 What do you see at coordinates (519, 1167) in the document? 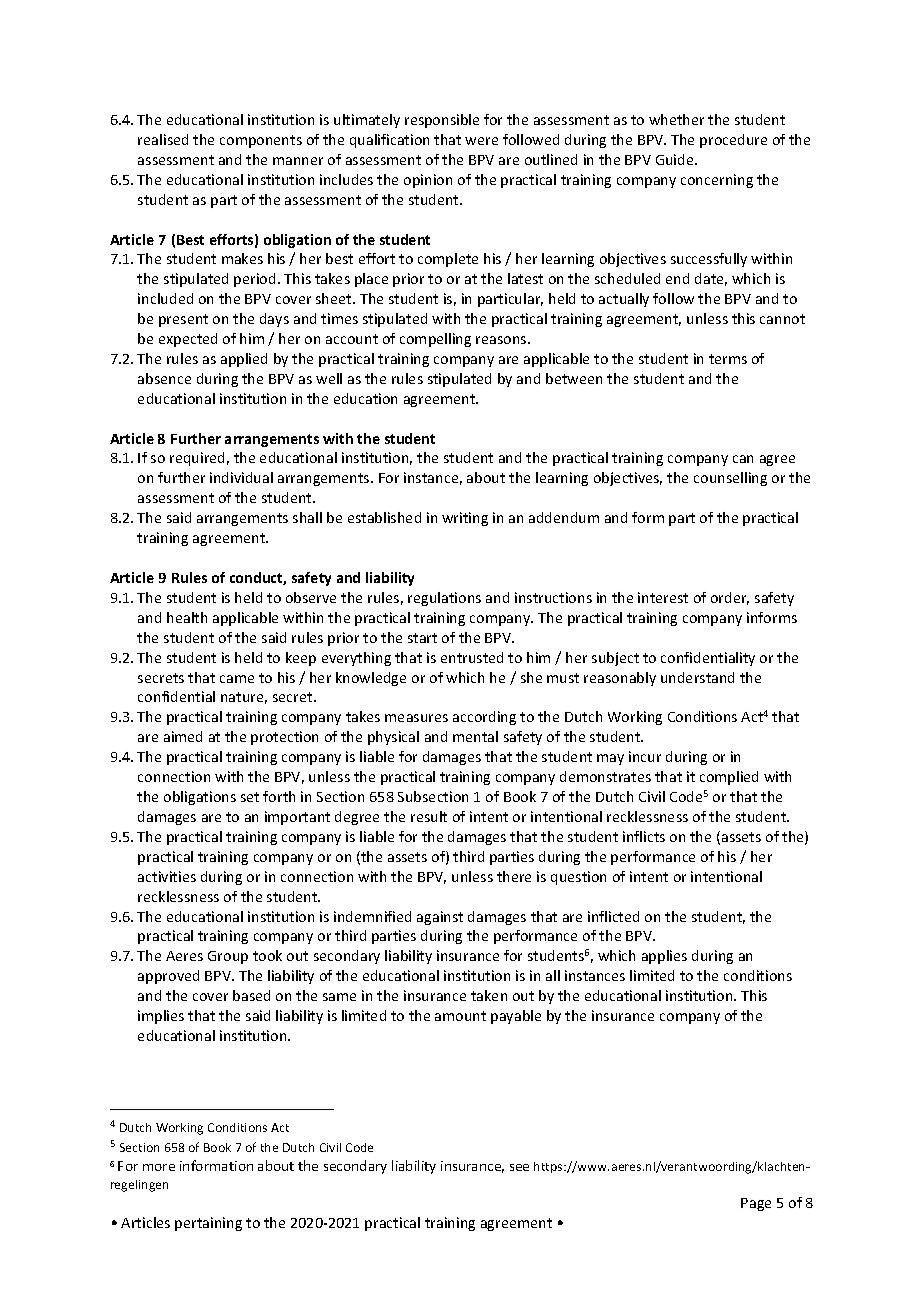
I see `see` at bounding box center [519, 1167].
